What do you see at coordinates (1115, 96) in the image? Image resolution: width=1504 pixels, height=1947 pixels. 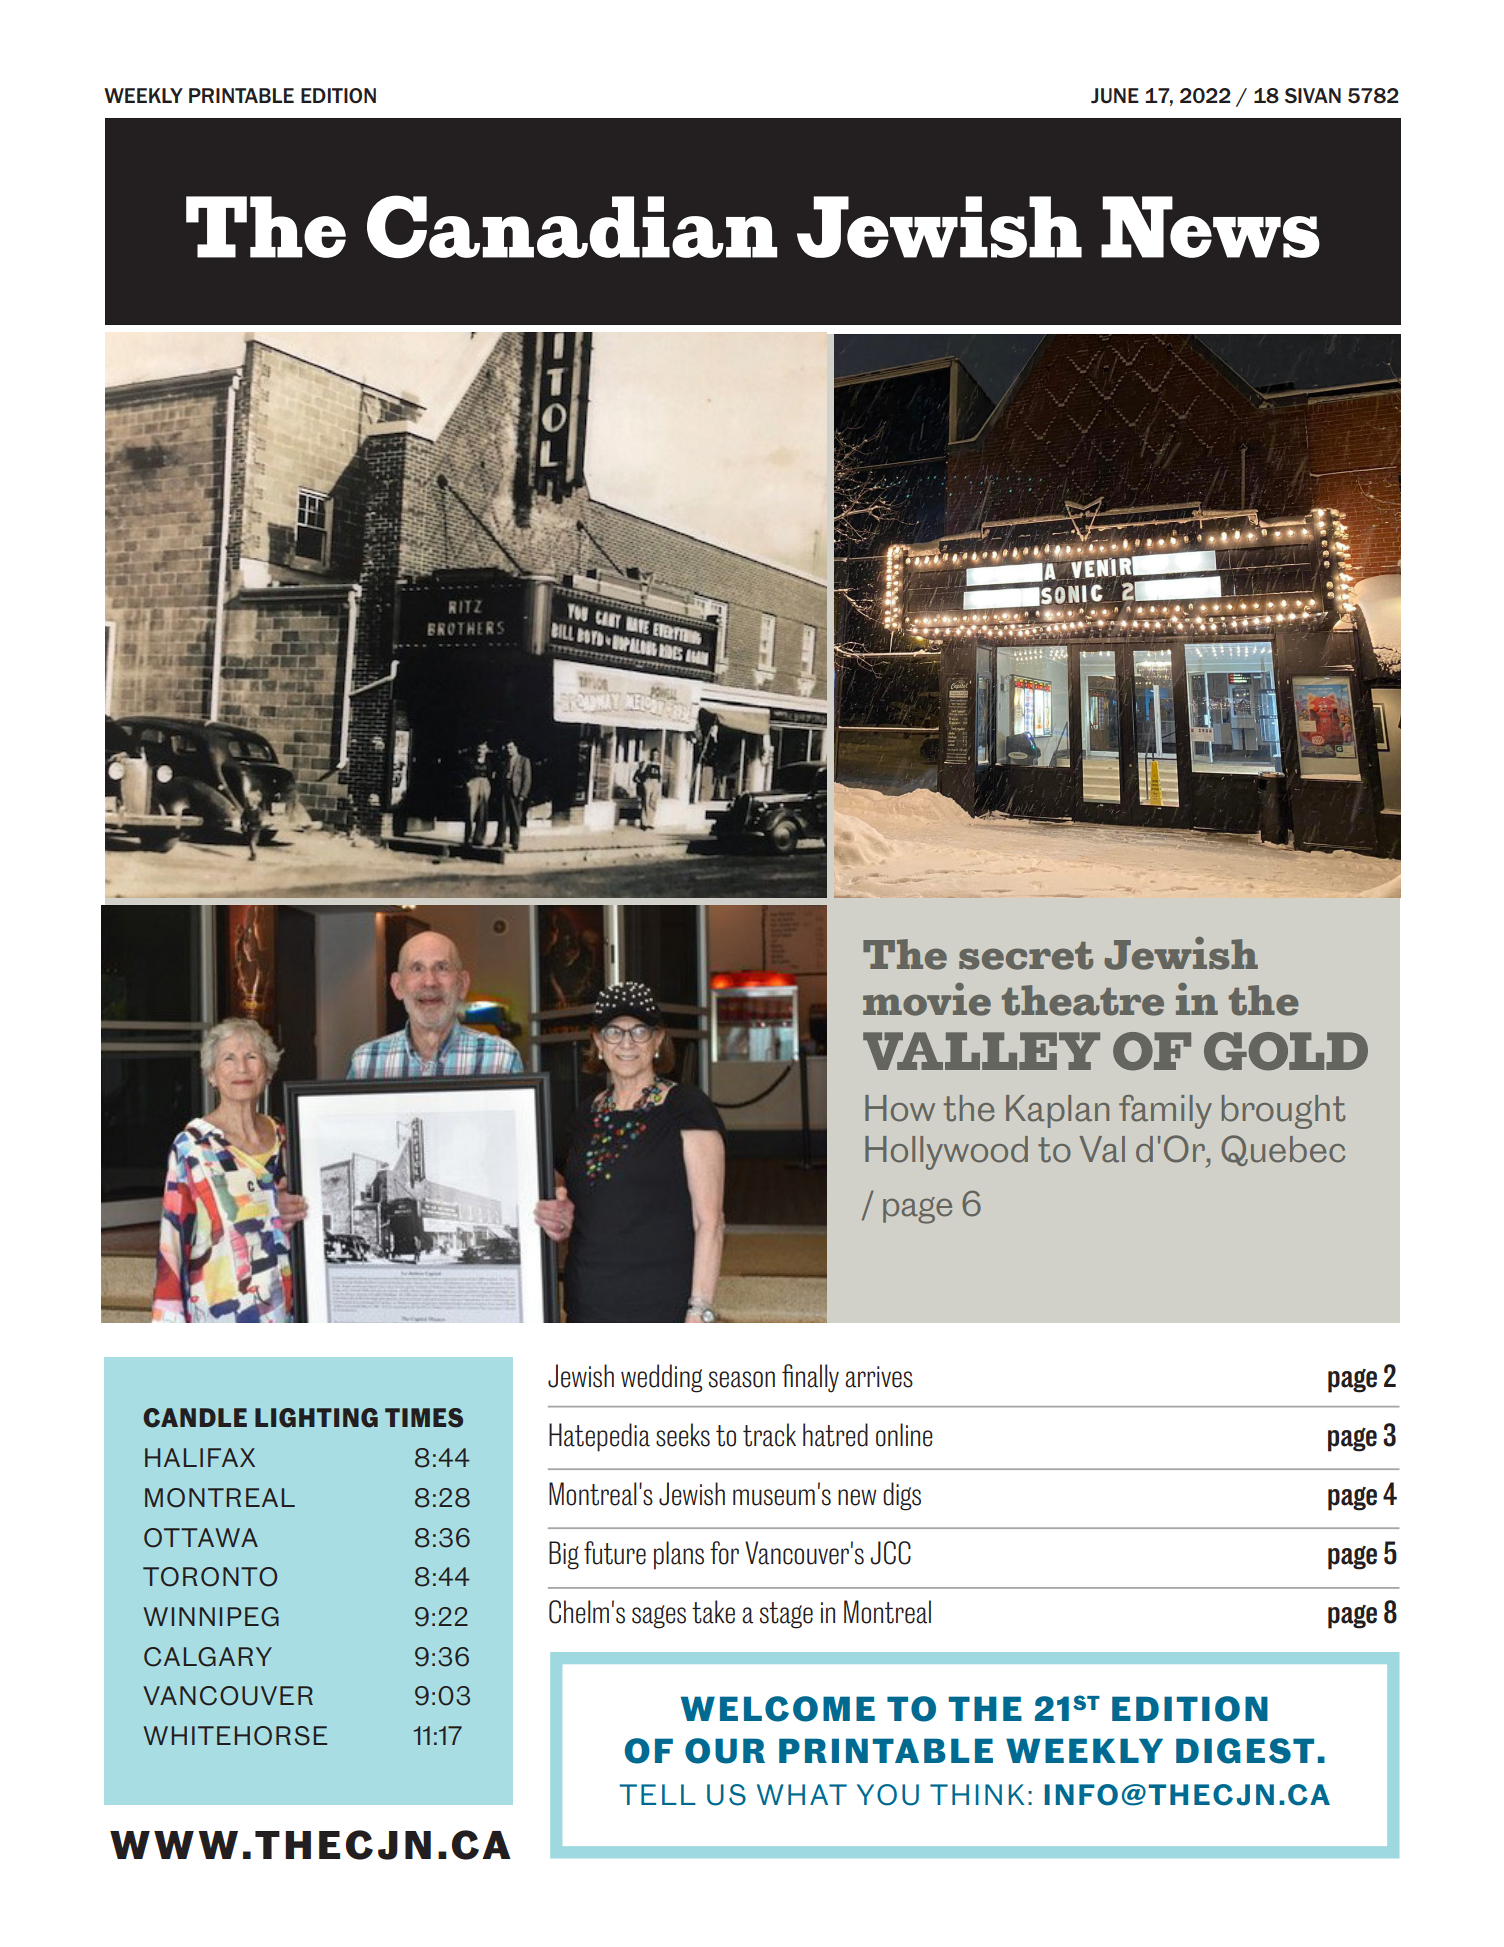 I see `JUNE` at bounding box center [1115, 96].
